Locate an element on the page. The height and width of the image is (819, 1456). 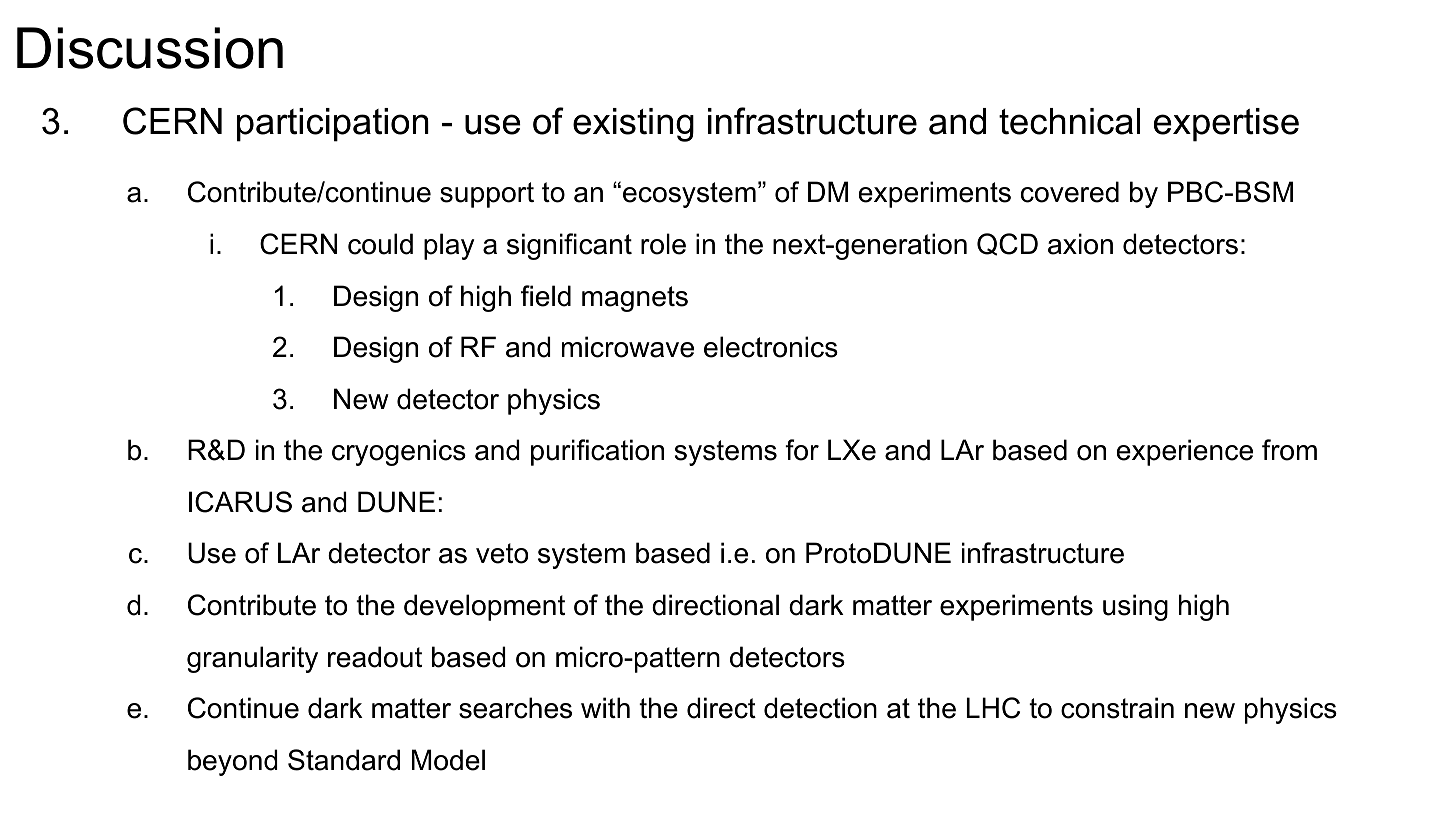
existing is located at coordinates (633, 125).
